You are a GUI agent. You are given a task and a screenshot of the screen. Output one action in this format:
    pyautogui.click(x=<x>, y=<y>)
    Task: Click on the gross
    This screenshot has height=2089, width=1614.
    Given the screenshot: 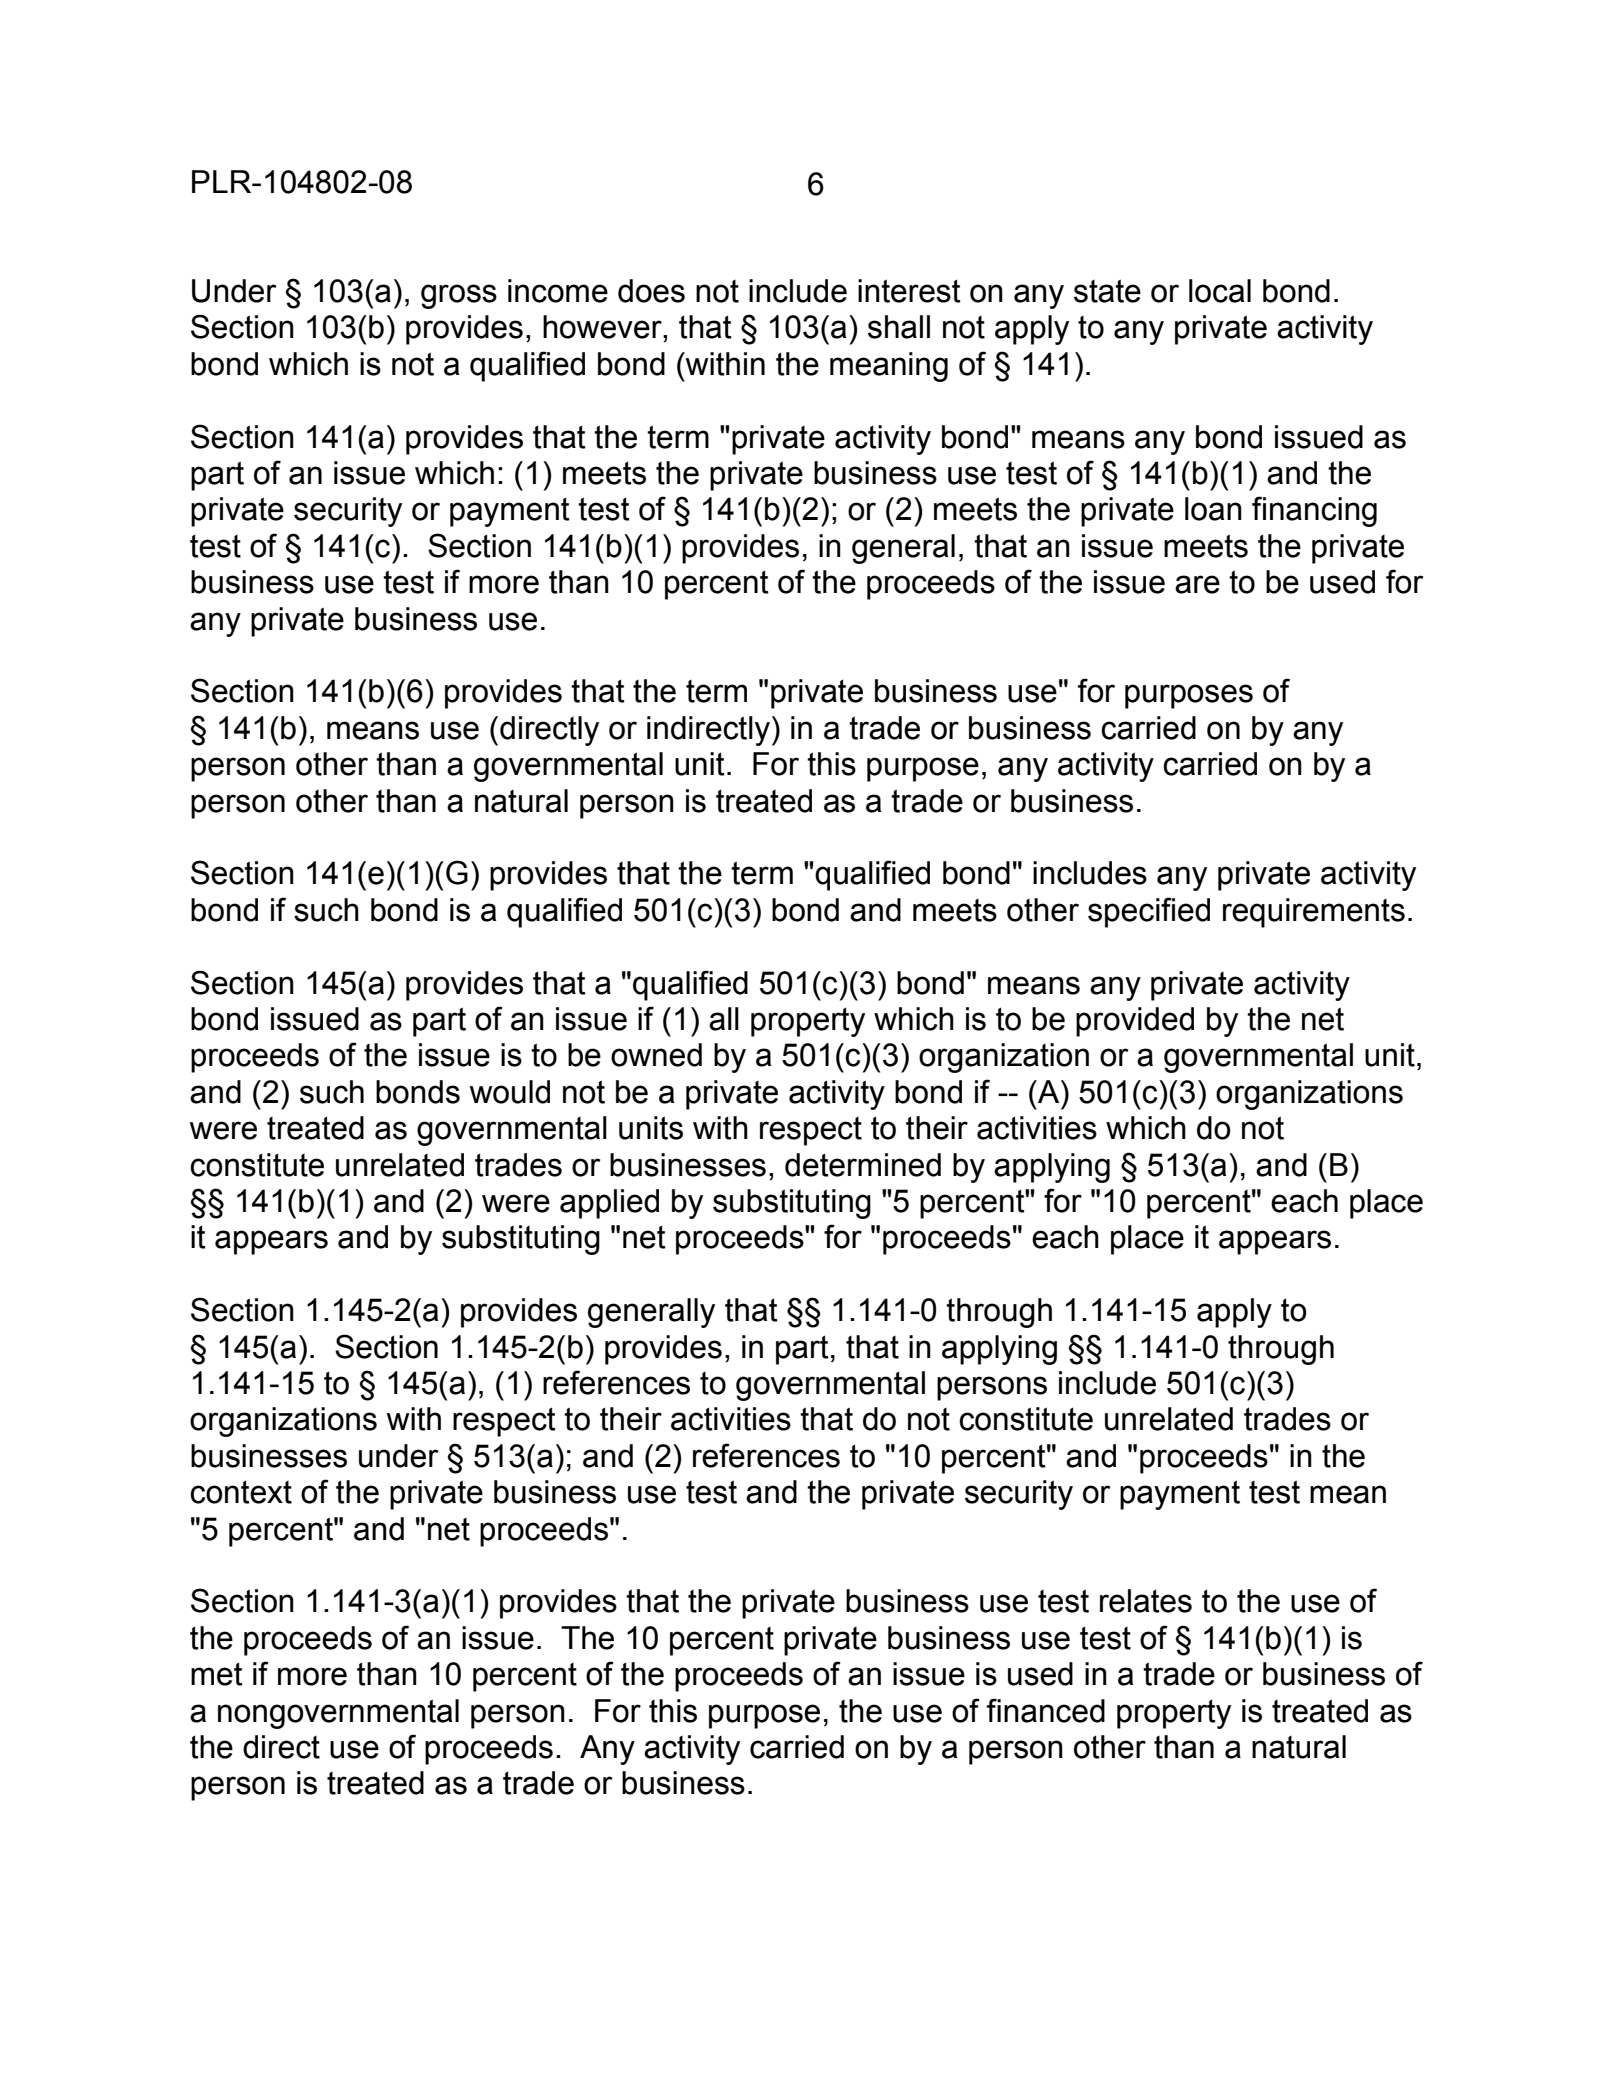 What is the action you would take?
    pyautogui.click(x=459, y=296)
